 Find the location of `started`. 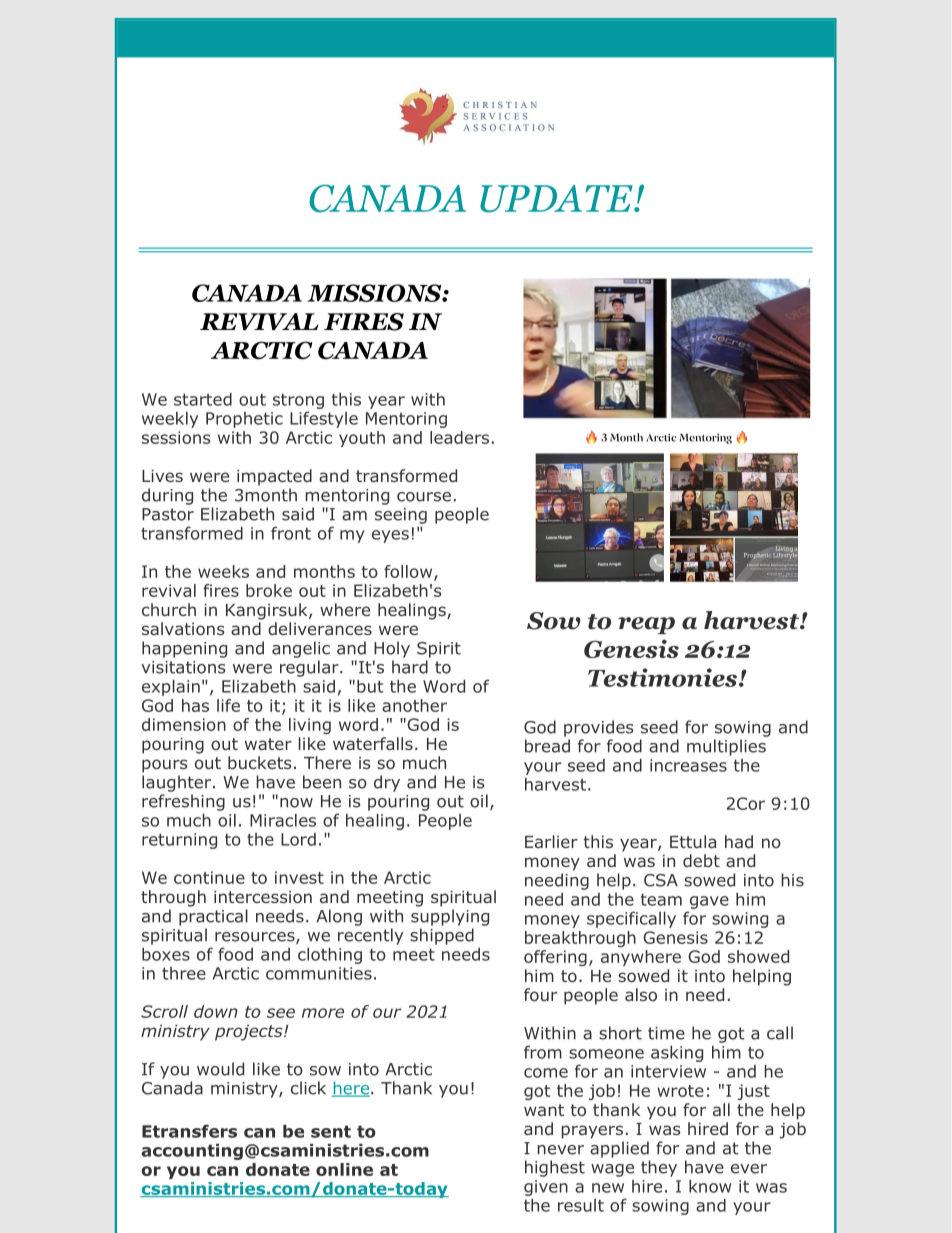

started is located at coordinates (203, 399).
